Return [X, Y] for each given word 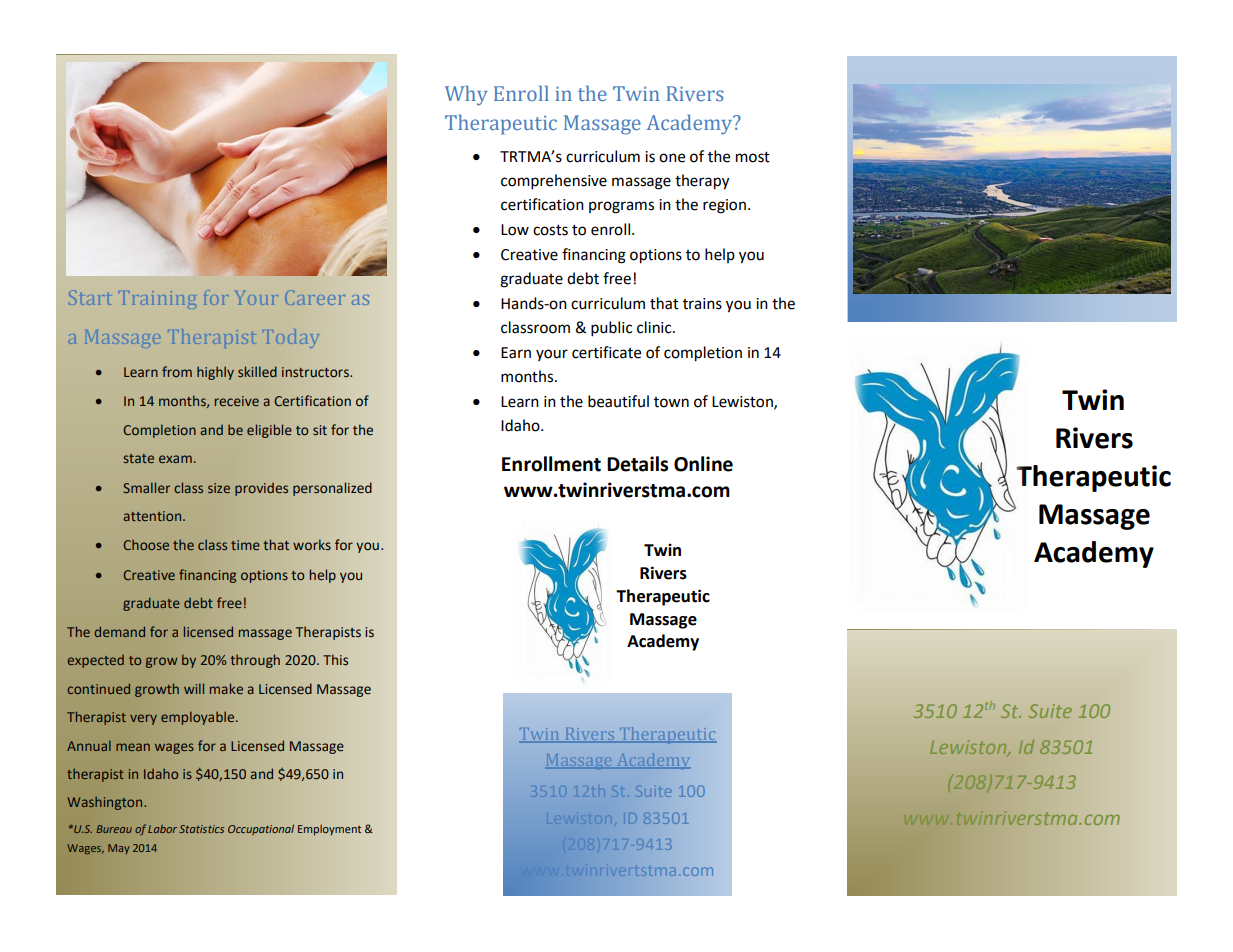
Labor [162, 829]
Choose [146, 544]
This [335, 659]
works [312, 544]
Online [703, 464]
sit [320, 430]
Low [515, 230]
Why [466, 95]
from [177, 371]
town [671, 402]
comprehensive [554, 182]
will [194, 688]
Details [637, 464]
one [672, 158]
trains [702, 304]
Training [157, 300]
